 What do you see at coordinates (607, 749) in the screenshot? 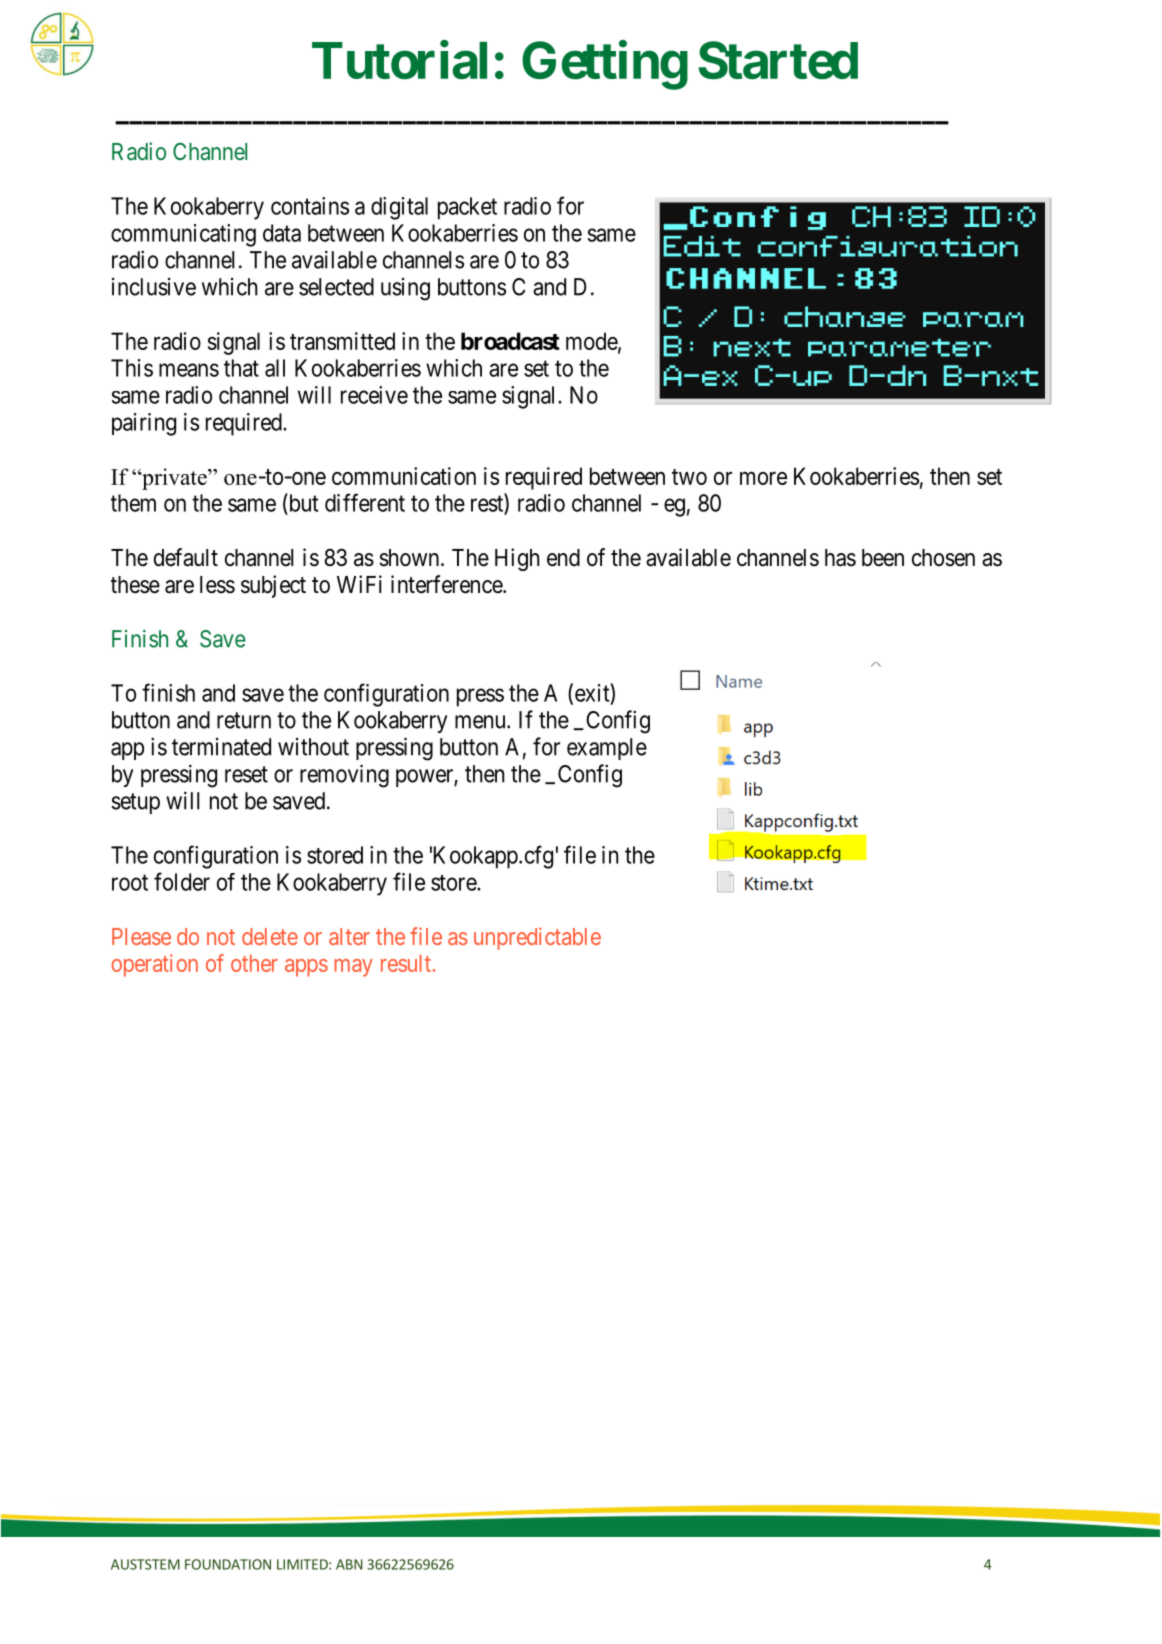
I see `example` at bounding box center [607, 749].
